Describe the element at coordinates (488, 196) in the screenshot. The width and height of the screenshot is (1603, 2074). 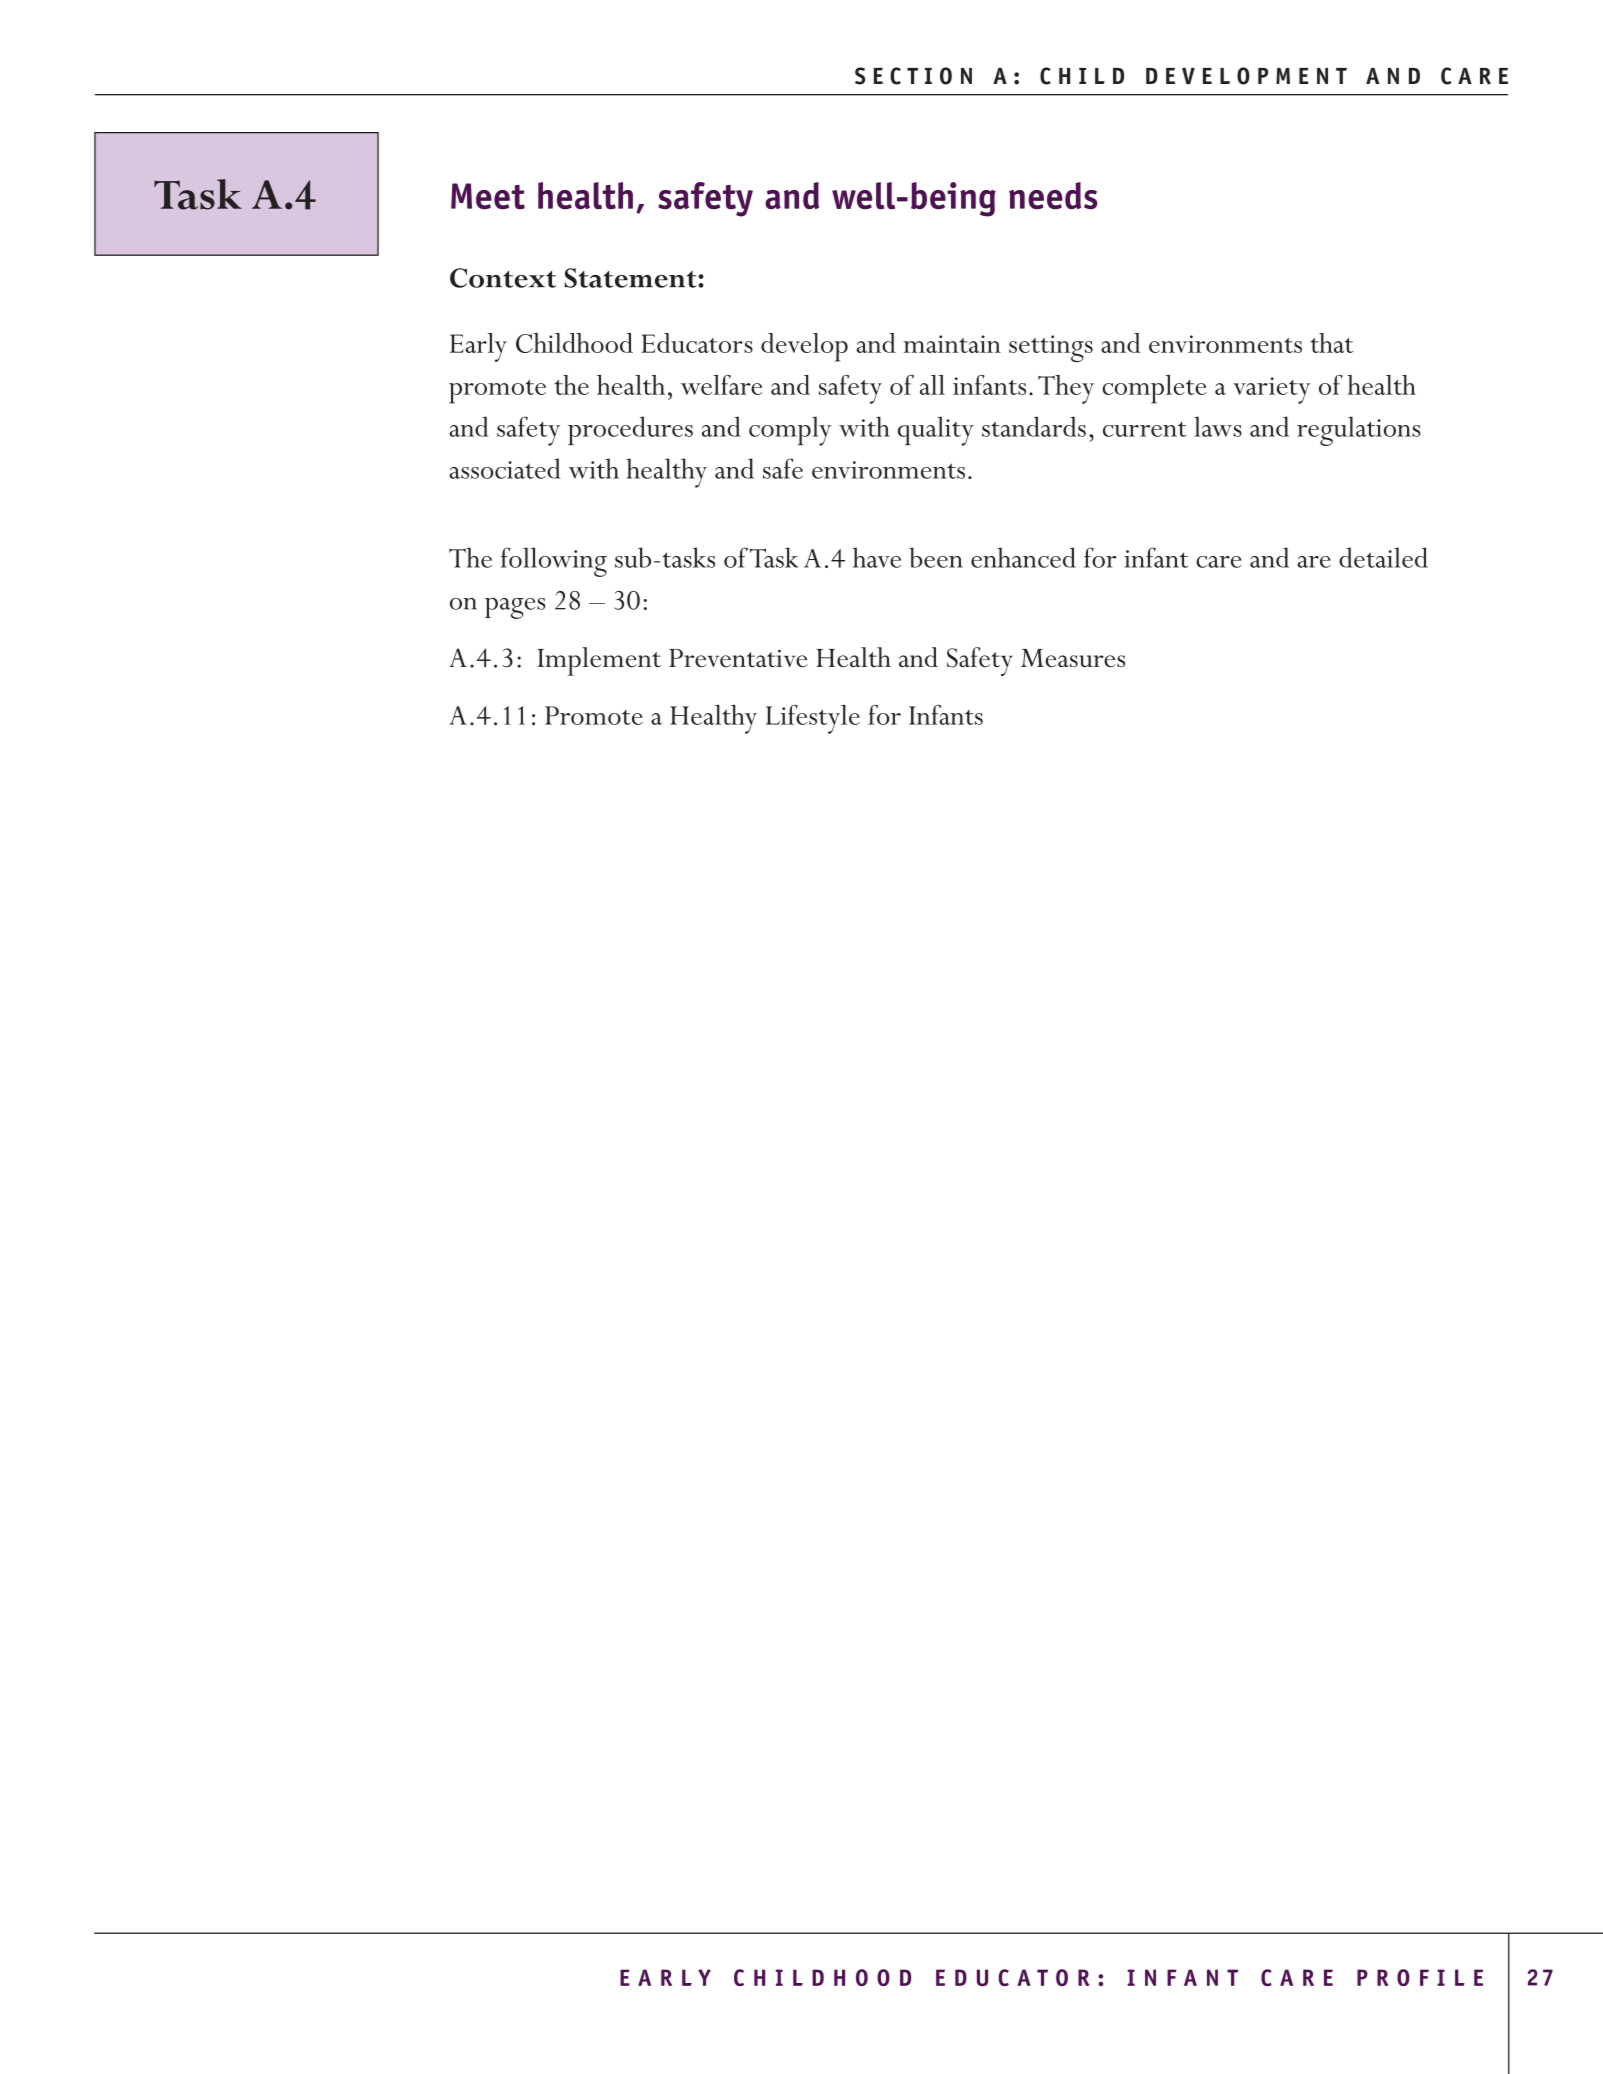
I see `Meet` at that location.
